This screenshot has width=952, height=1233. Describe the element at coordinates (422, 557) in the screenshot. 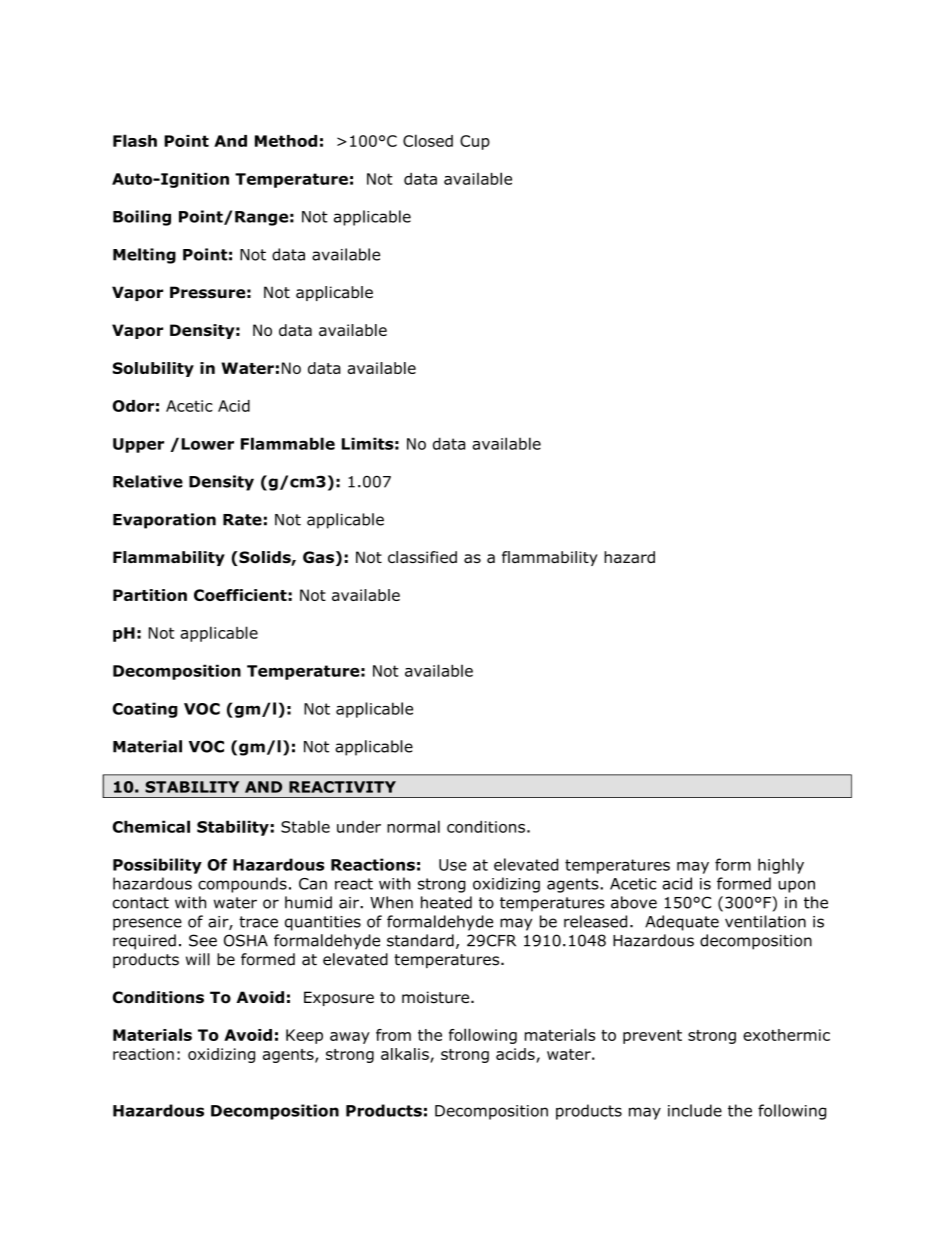

I see `classified` at that location.
